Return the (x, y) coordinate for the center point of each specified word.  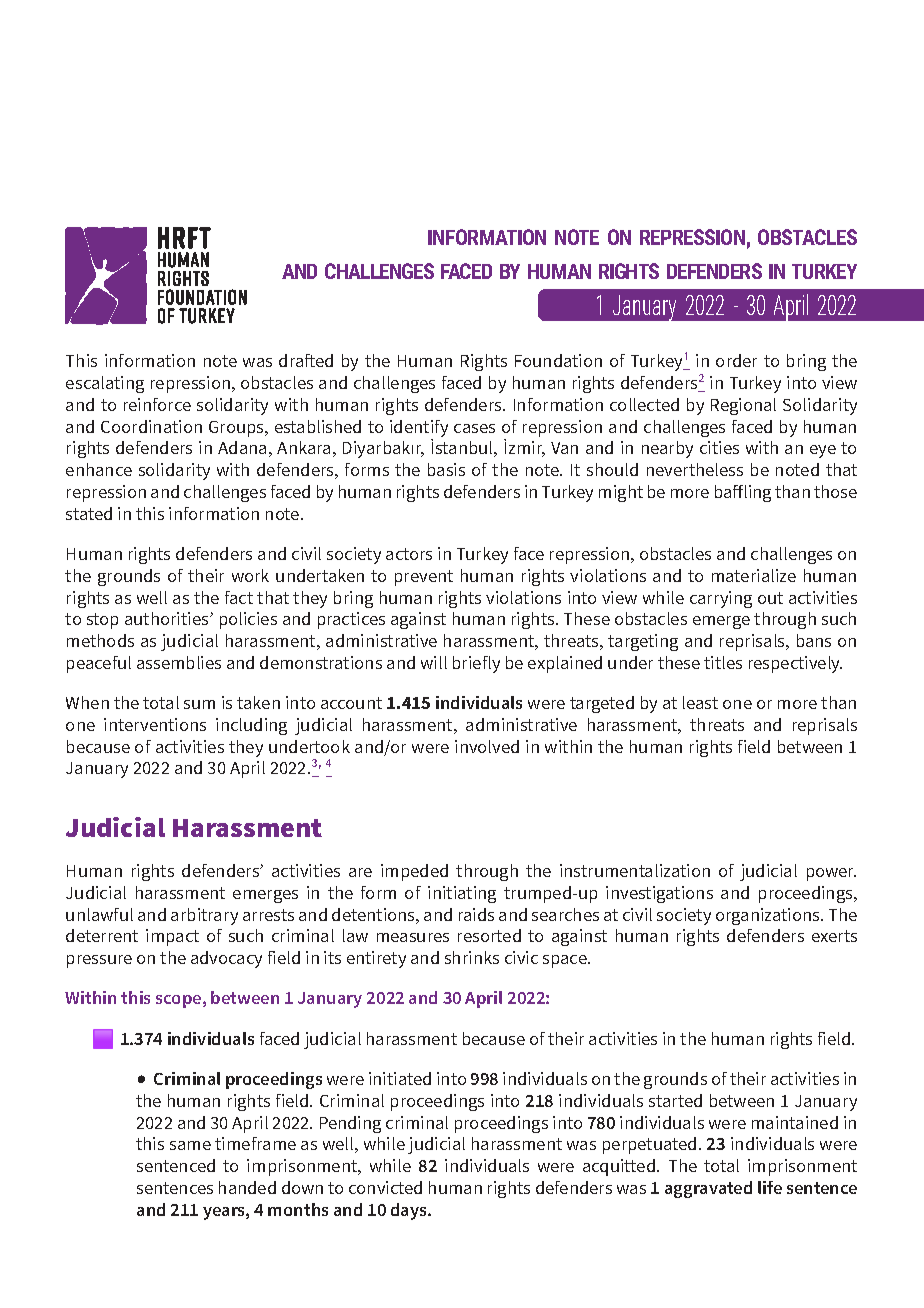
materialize (754, 575)
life (770, 1187)
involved (487, 746)
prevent (424, 578)
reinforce (157, 404)
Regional (743, 406)
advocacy (226, 959)
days (410, 1211)
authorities (168, 618)
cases (474, 428)
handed (247, 1187)
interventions (155, 724)
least (700, 702)
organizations (769, 916)
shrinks (472, 957)
